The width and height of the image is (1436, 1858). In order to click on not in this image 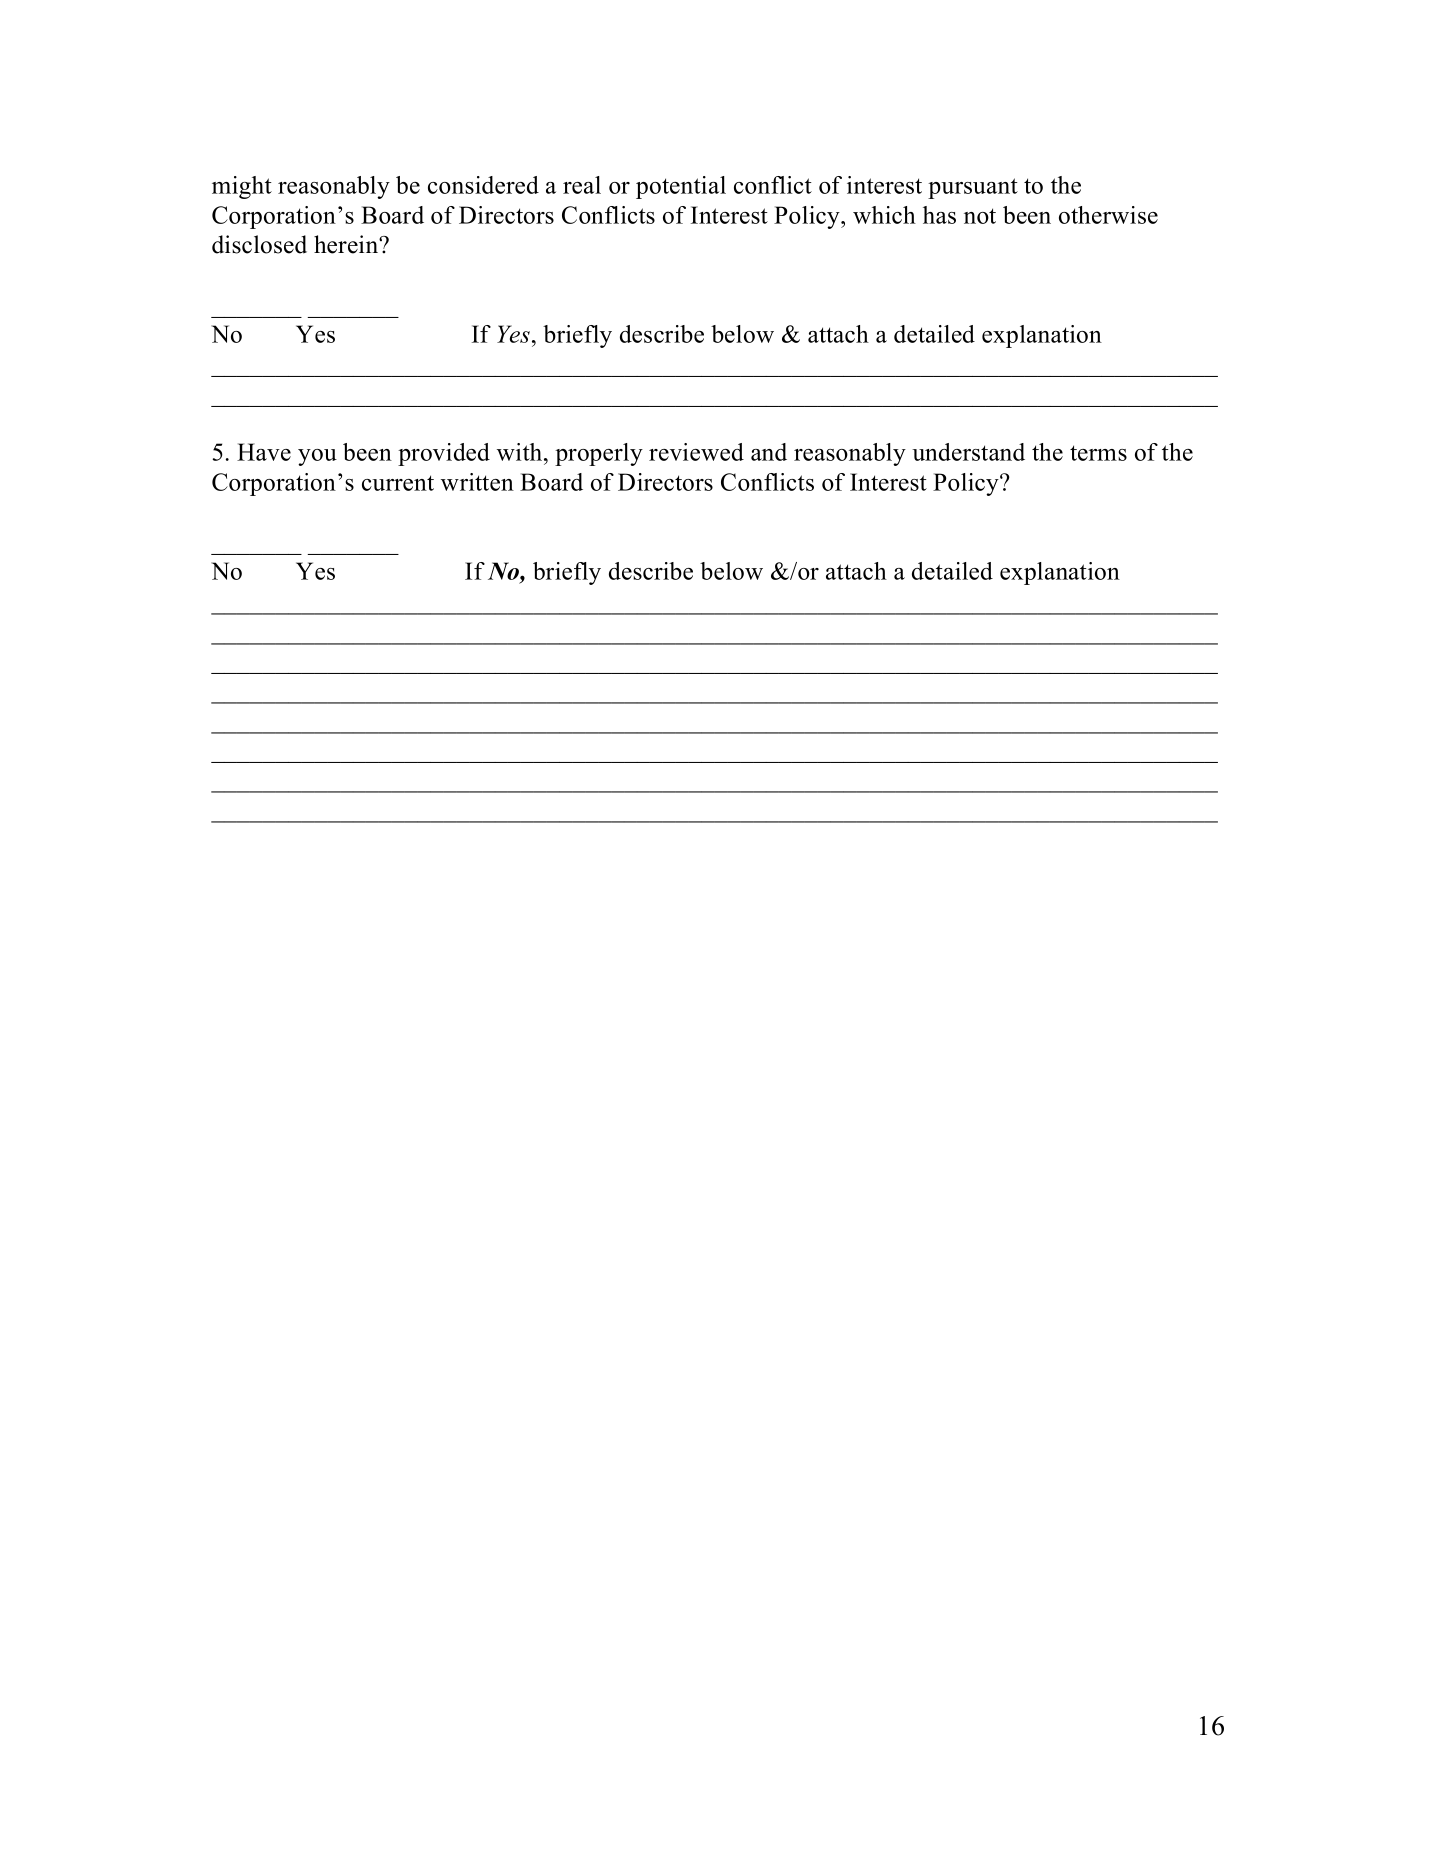, I will do `click(980, 216)`.
